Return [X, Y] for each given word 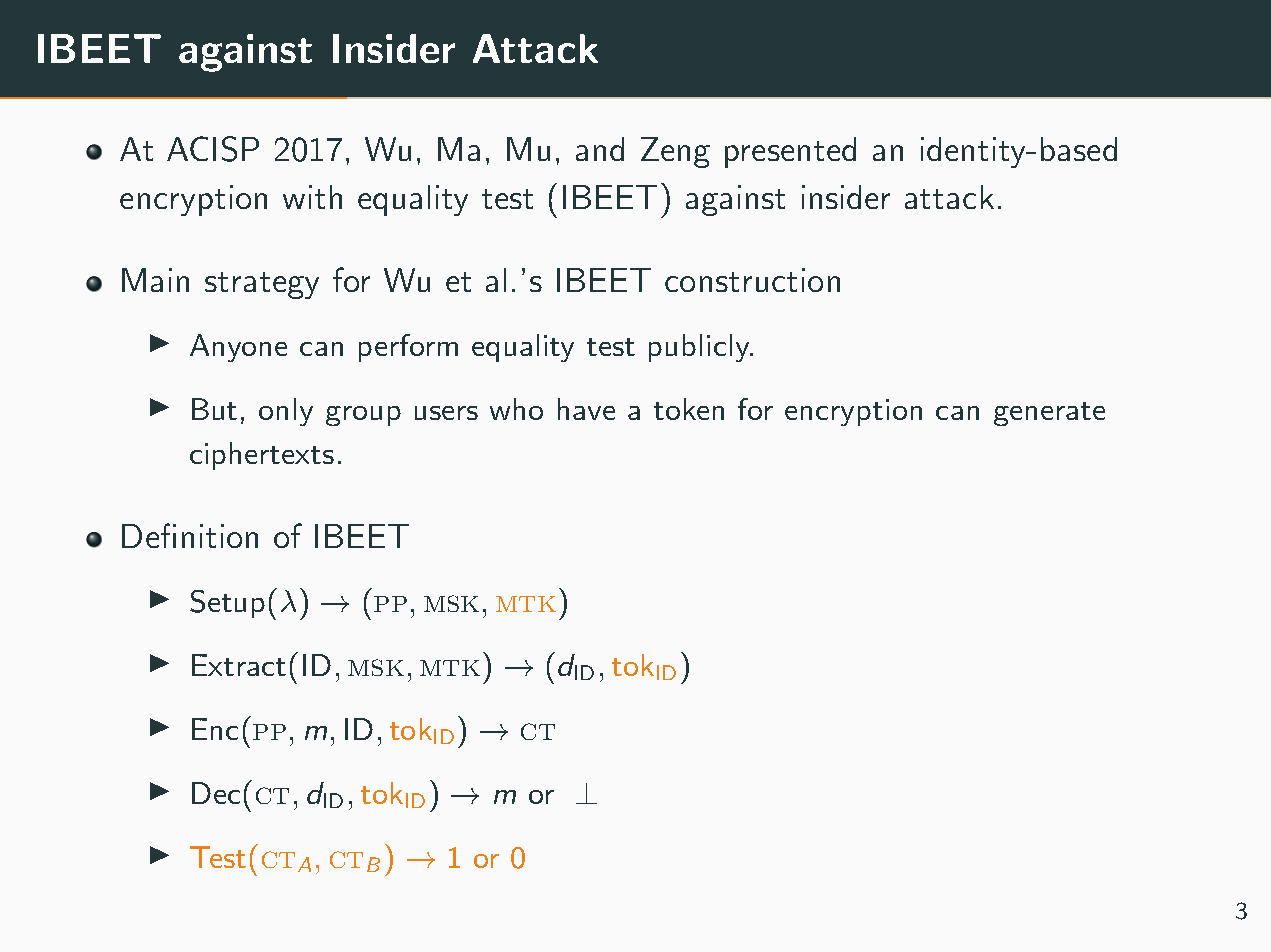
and [600, 149]
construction [752, 280]
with [312, 197]
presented [790, 152]
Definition [190, 535]
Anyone [238, 348]
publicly [700, 348]
